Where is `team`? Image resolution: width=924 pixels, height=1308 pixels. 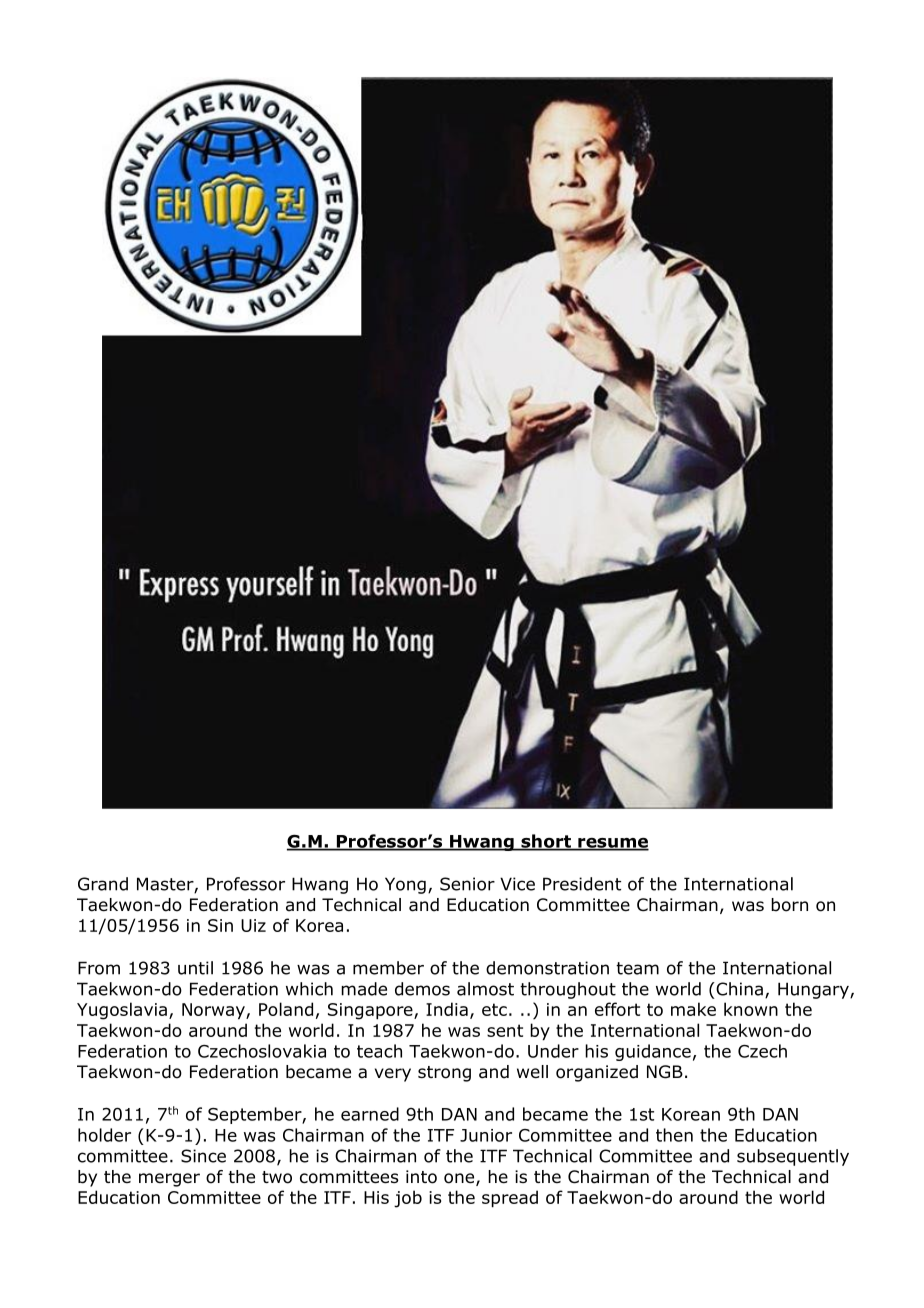
team is located at coordinates (637, 968).
